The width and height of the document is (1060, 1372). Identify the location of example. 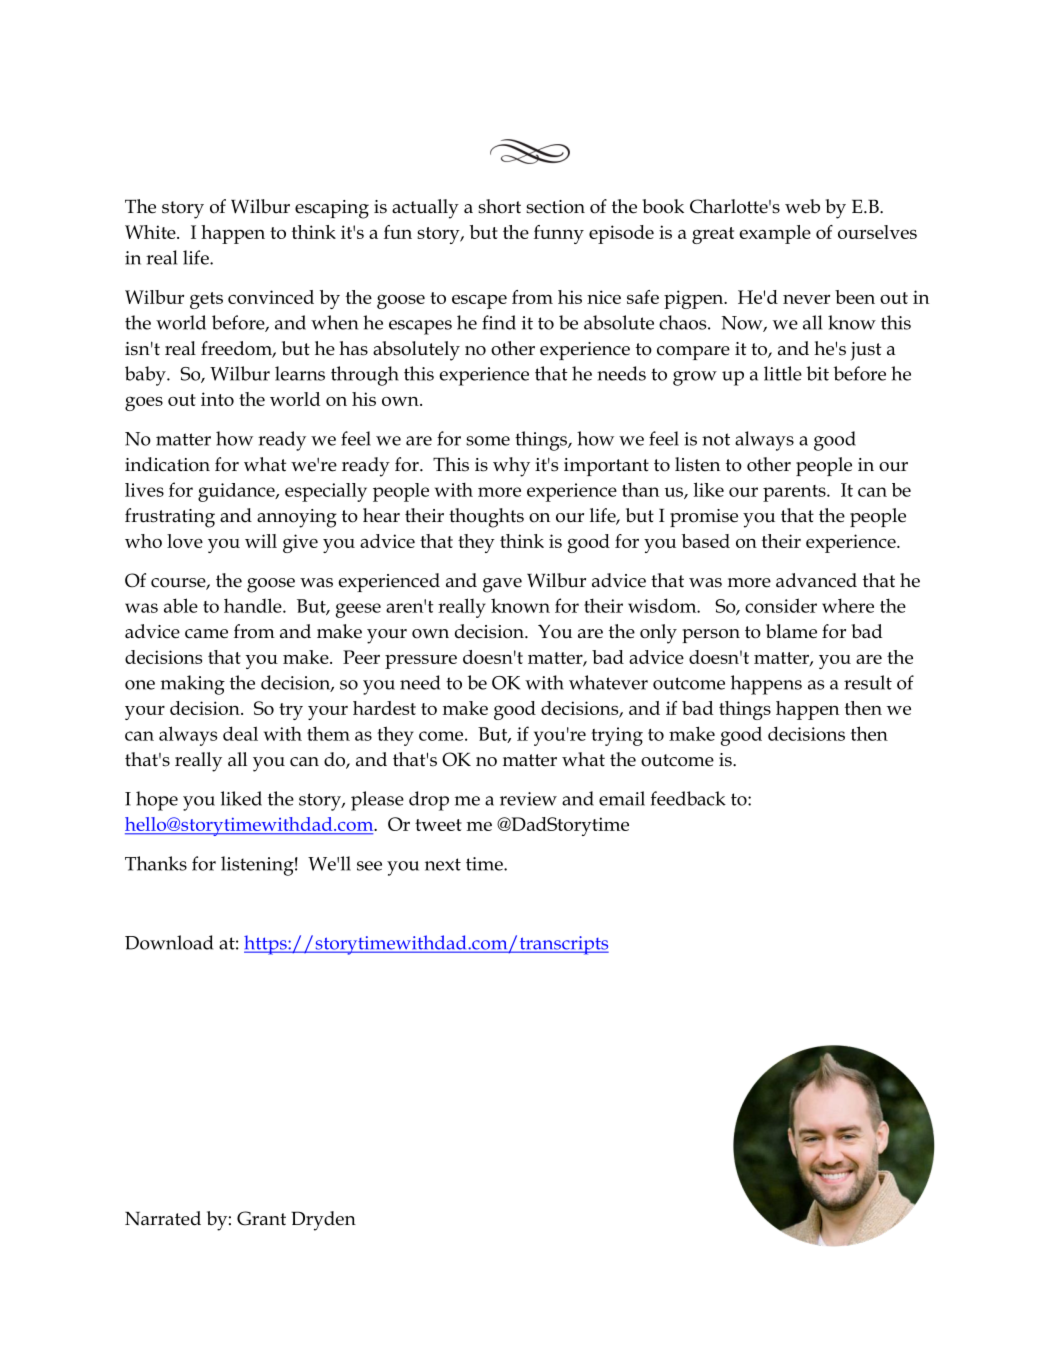
(775, 234).
